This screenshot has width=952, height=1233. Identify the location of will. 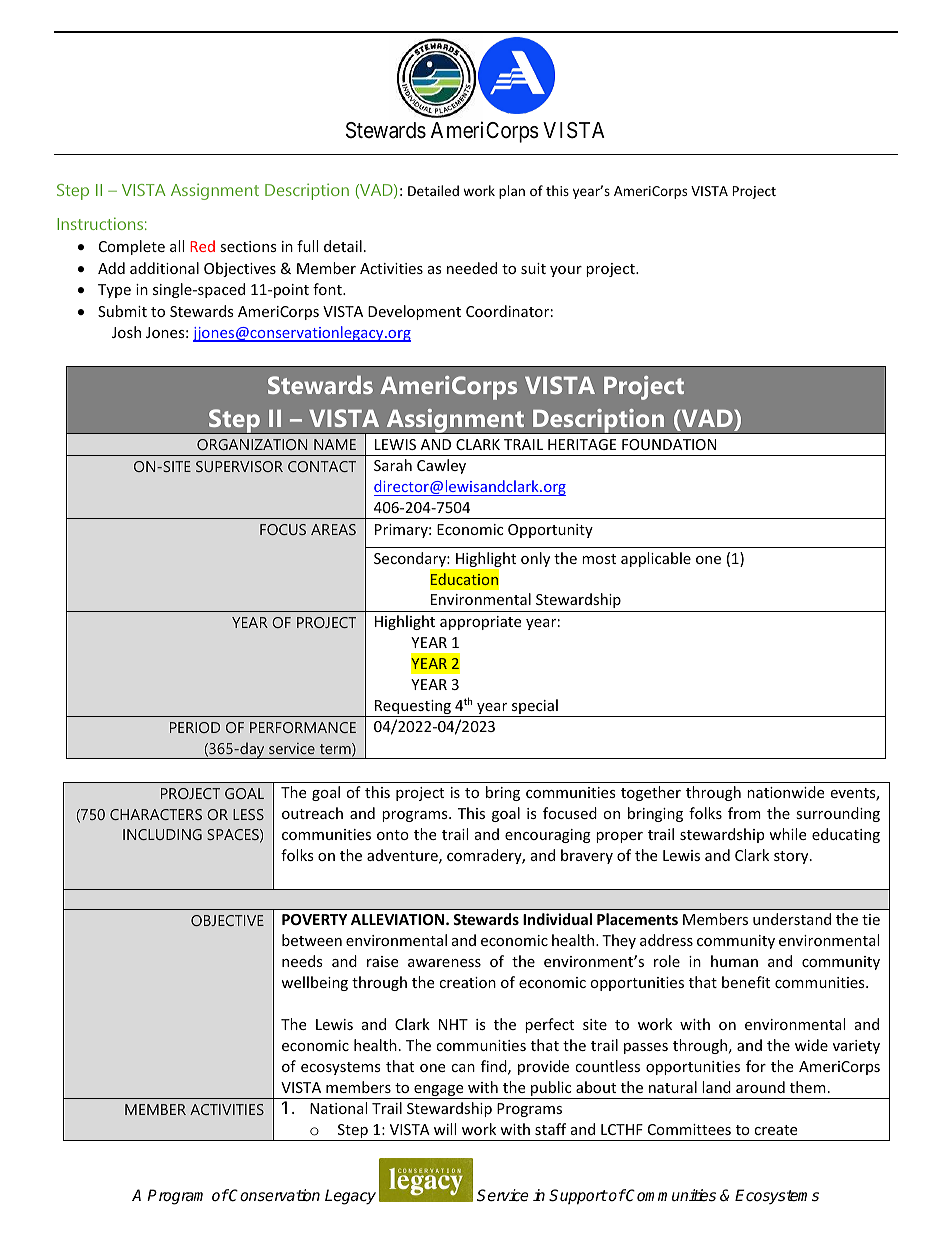
(445, 1129).
